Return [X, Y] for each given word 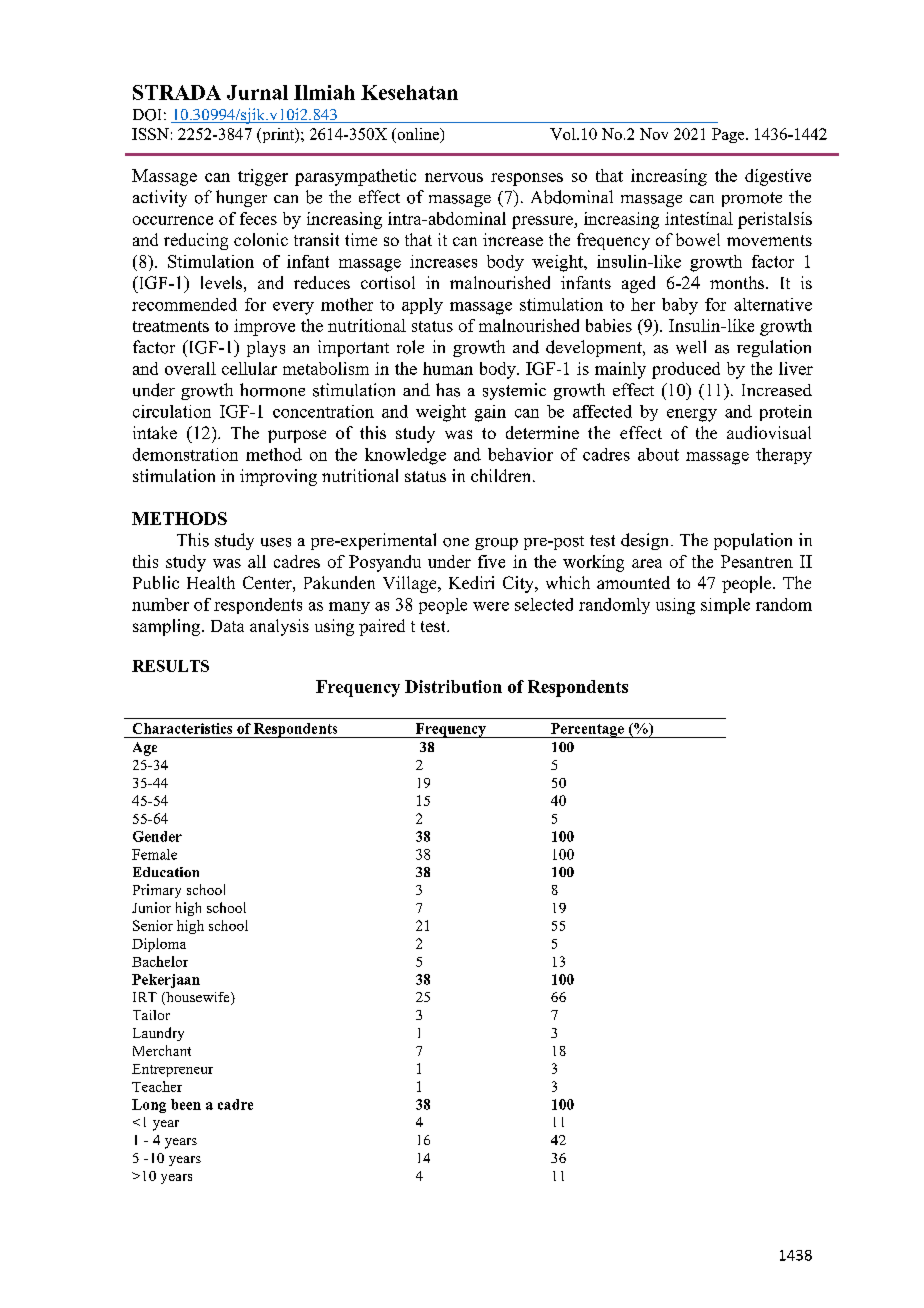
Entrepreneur [172, 1070]
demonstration [185, 454]
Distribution [453, 686]
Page [729, 135]
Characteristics [182, 728]
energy [692, 415]
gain [490, 413]
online [418, 135]
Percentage [587, 730]
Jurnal [257, 92]
